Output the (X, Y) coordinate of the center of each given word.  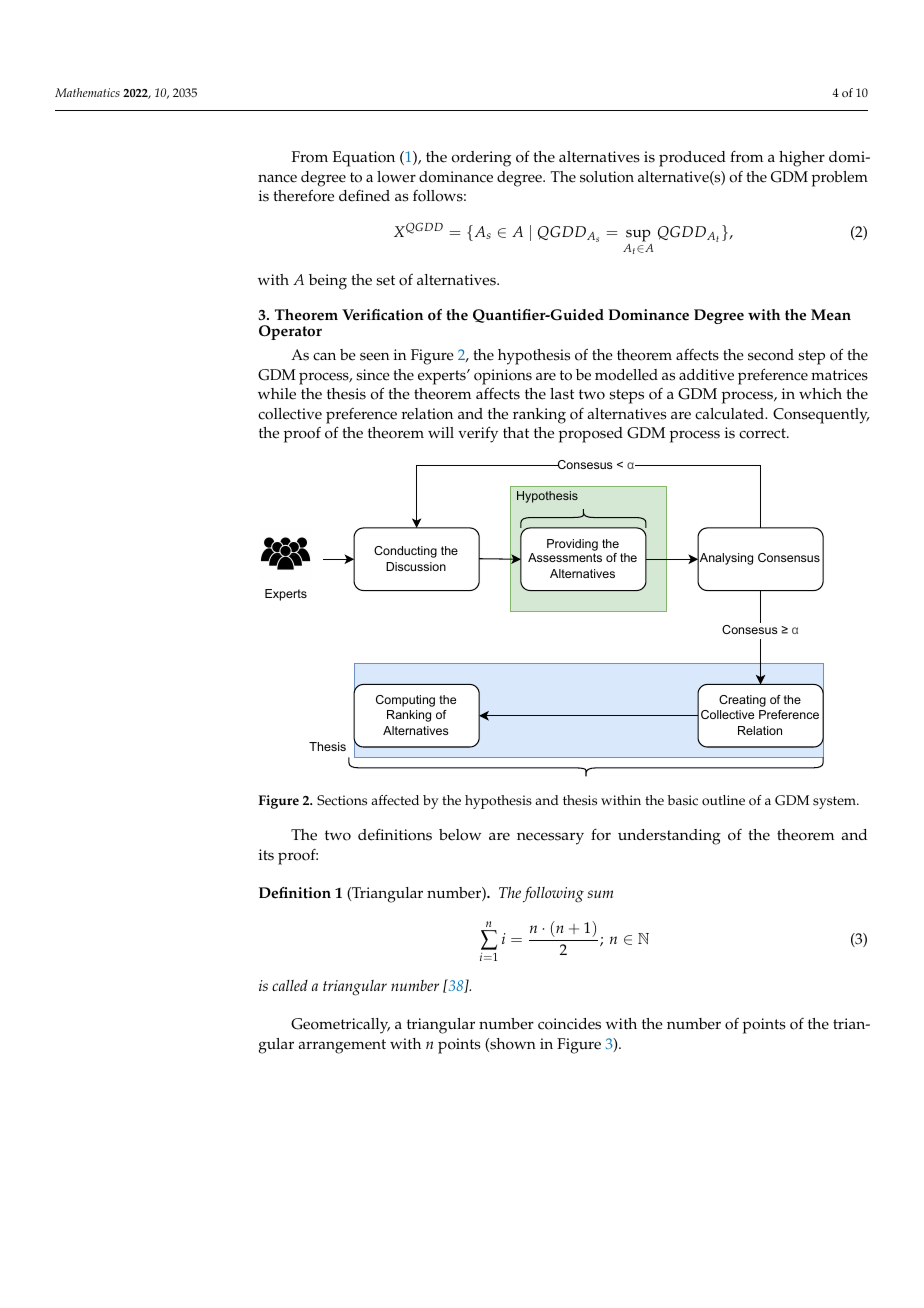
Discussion (416, 566)
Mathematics (87, 92)
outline (723, 800)
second (771, 355)
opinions (503, 377)
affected (395, 800)
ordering (481, 159)
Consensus (789, 557)
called (290, 985)
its (266, 855)
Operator (290, 332)
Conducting (405, 552)
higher (802, 159)
